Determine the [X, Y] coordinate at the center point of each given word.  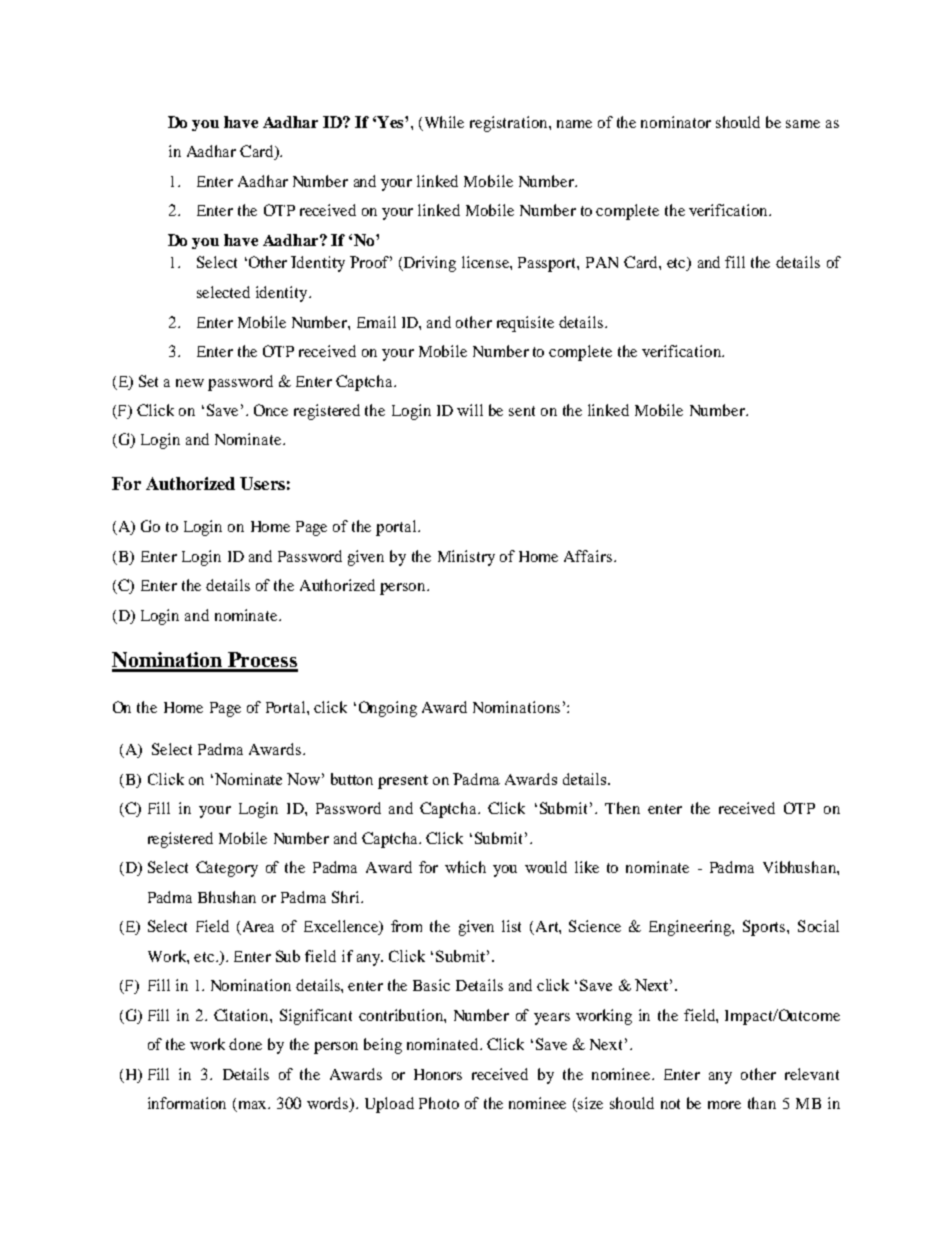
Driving [429, 264]
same [803, 124]
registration [510, 124]
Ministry [466, 558]
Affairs [589, 556]
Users [262, 483]
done [245, 1044]
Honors [438, 1074]
